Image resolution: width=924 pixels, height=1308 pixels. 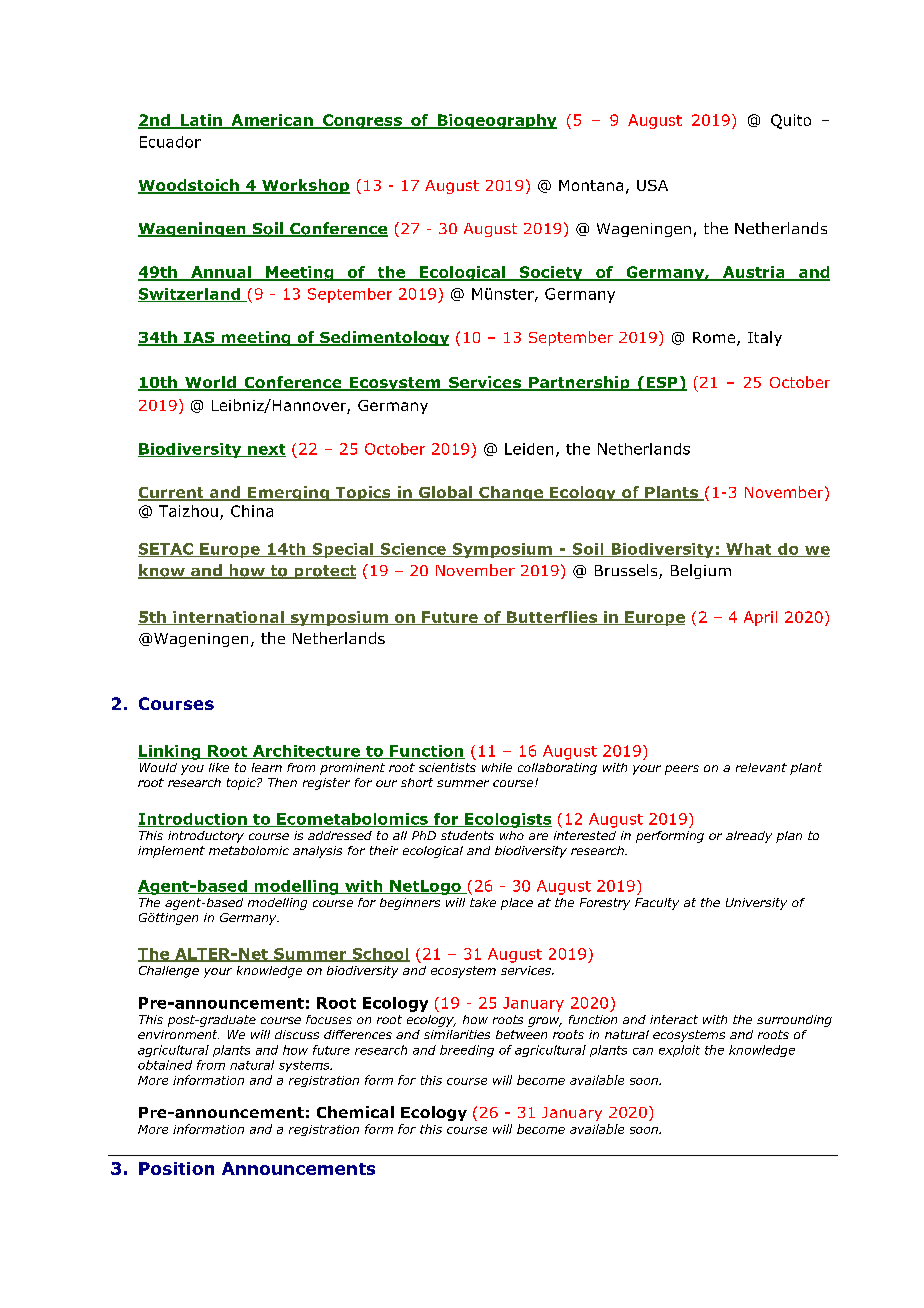 I want to click on Latin, so click(x=201, y=121).
